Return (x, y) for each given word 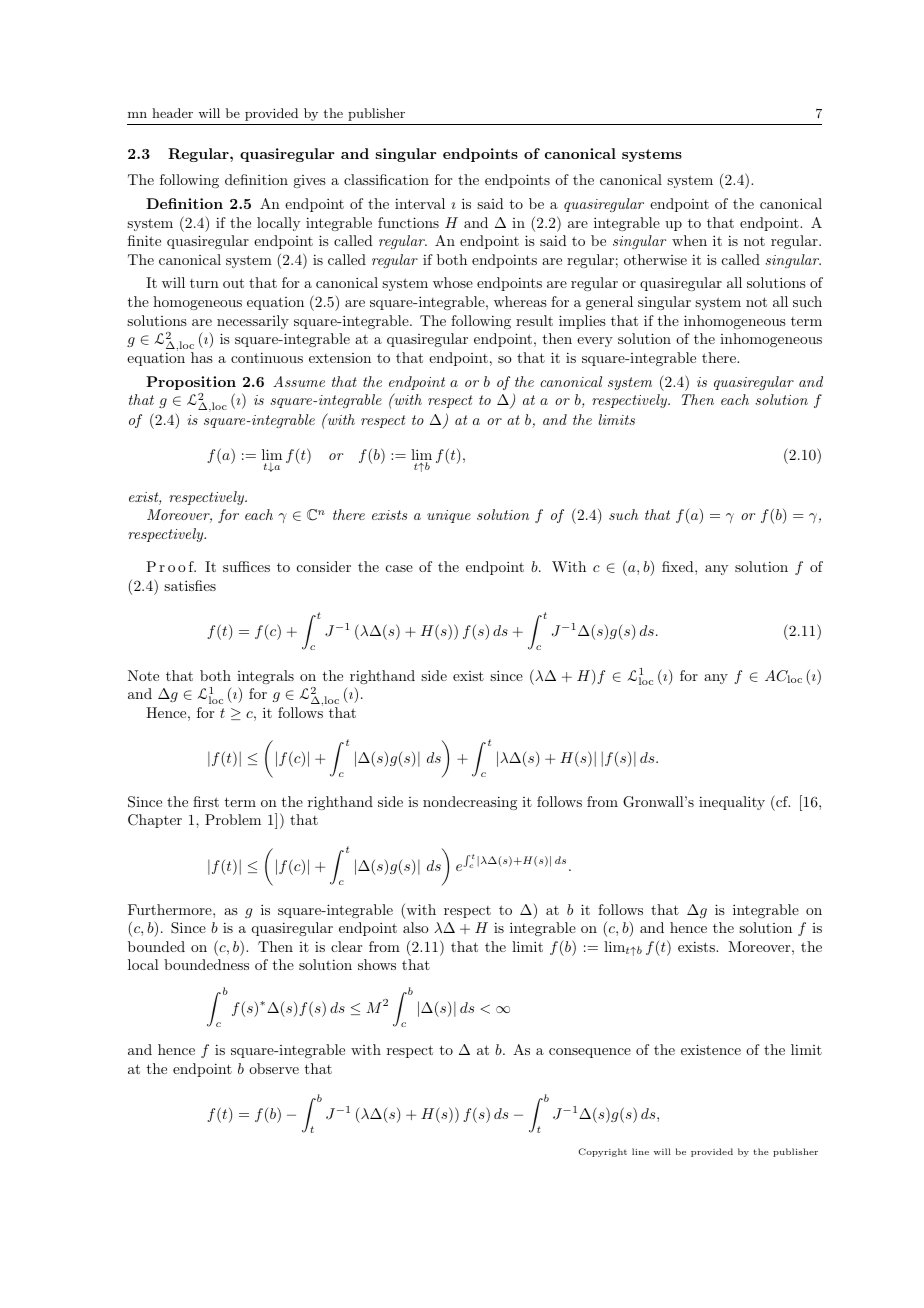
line (640, 1151)
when (689, 240)
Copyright (603, 1152)
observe (274, 1068)
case (399, 568)
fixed (679, 566)
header (172, 113)
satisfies (190, 585)
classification (386, 179)
